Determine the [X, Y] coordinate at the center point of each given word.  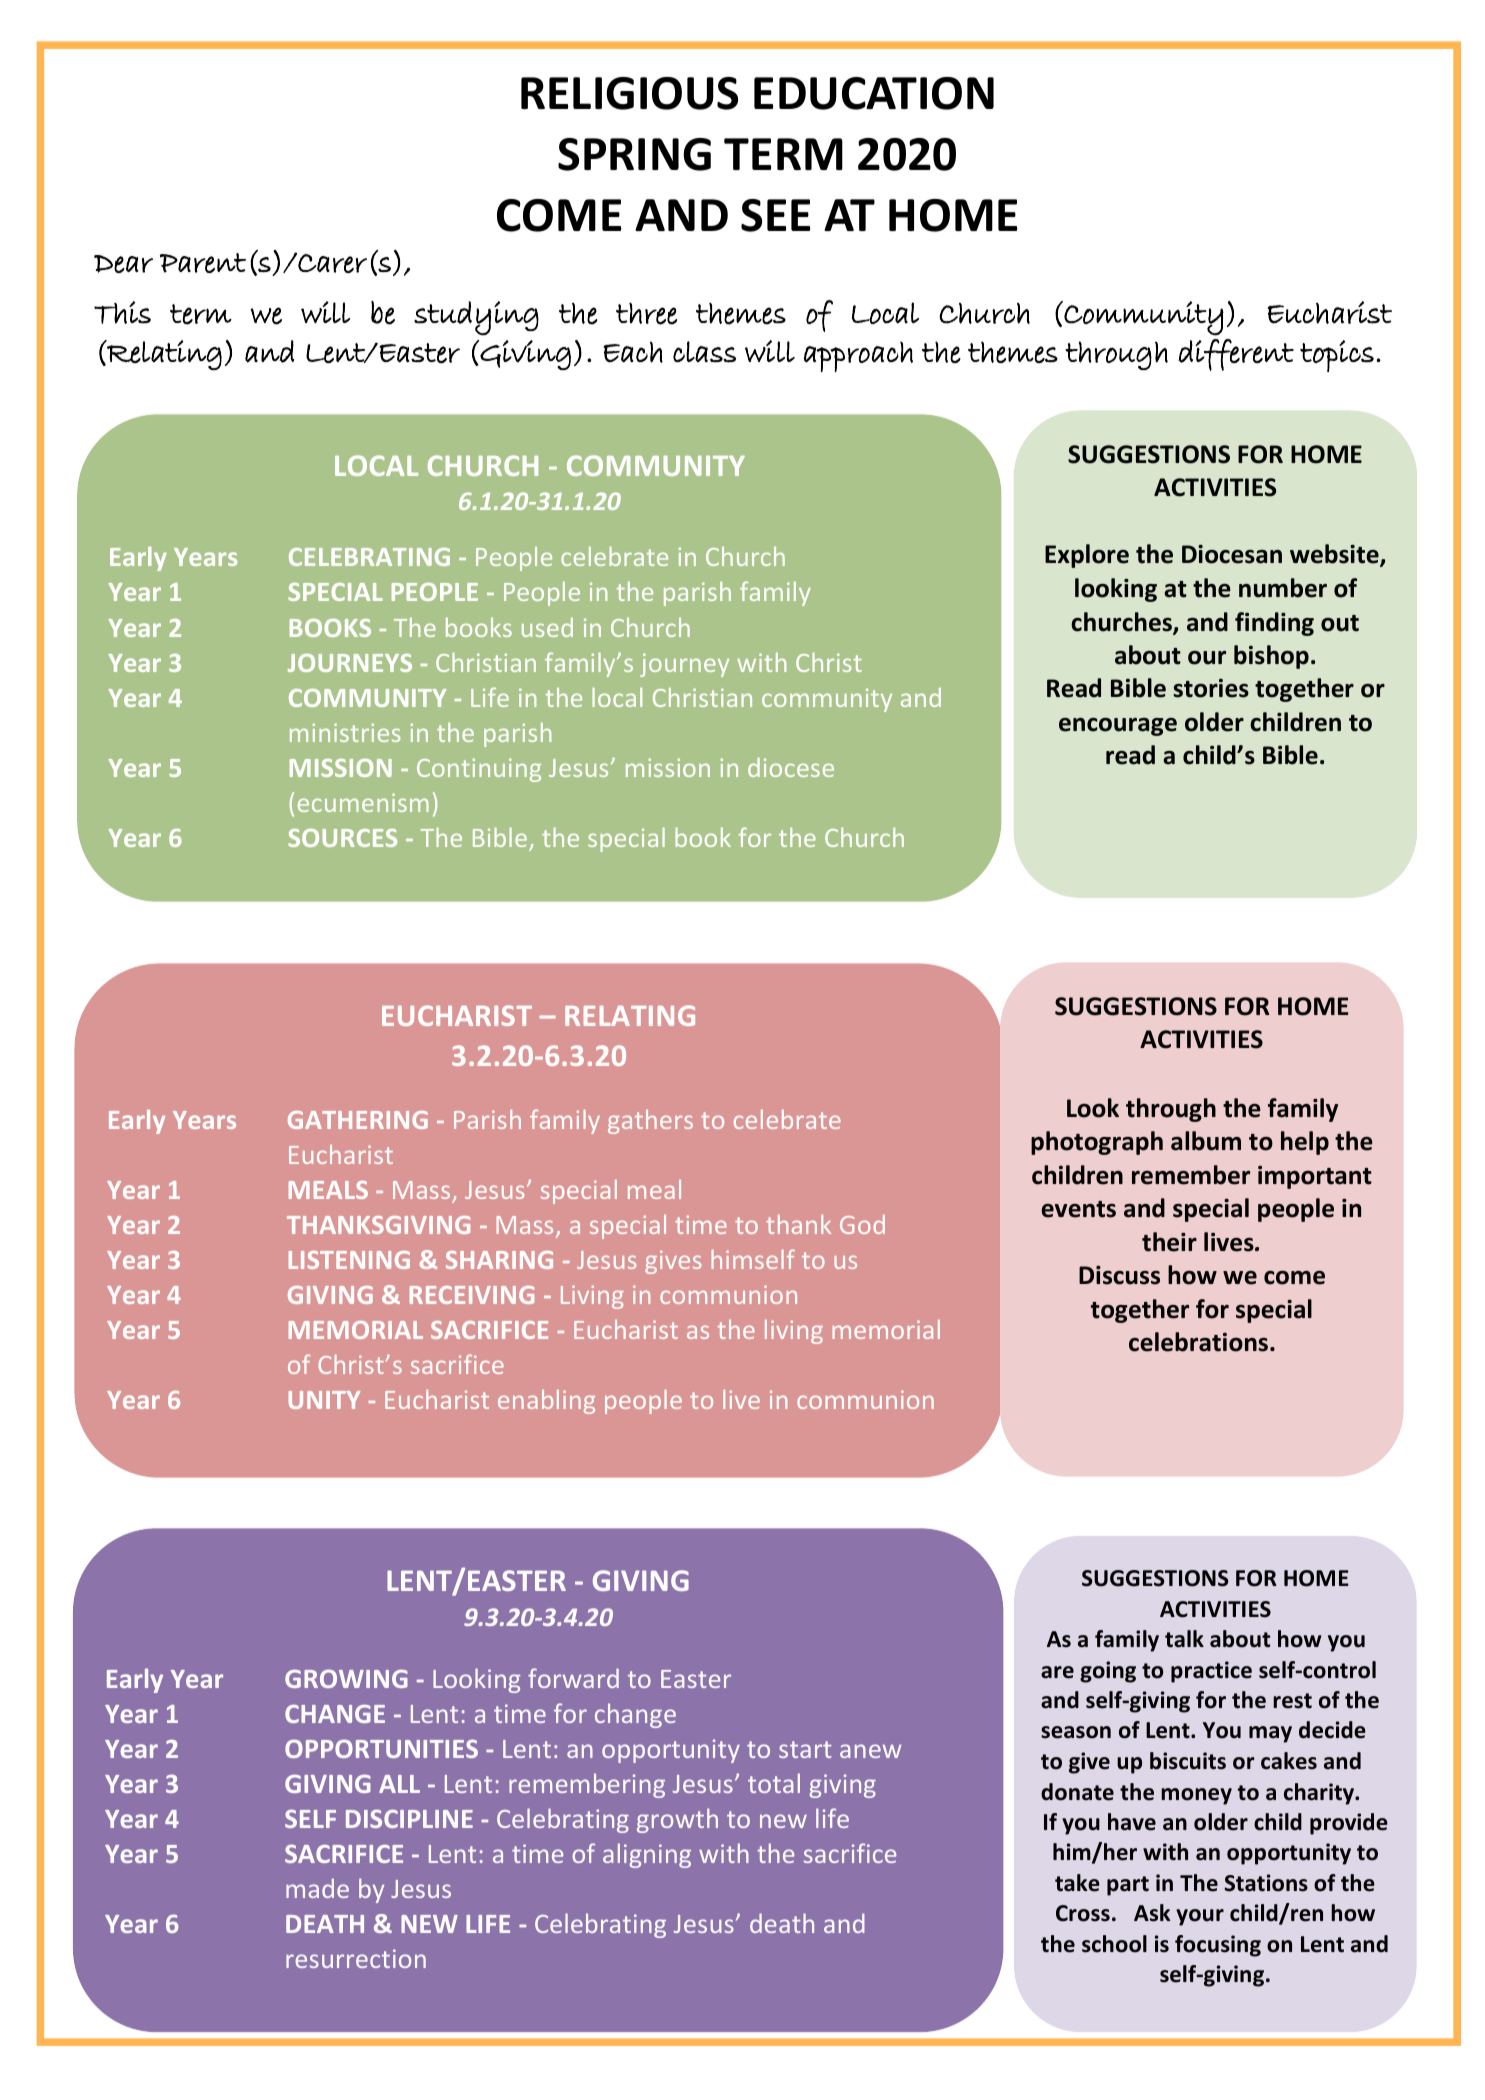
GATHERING [358, 1120]
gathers [650, 1122]
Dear [123, 264]
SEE [775, 215]
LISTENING [349, 1260]
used [547, 627]
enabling [546, 1402]
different [1236, 355]
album [1206, 1141]
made [317, 1888]
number [1283, 588]
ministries [345, 732]
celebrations [1200, 1342]
